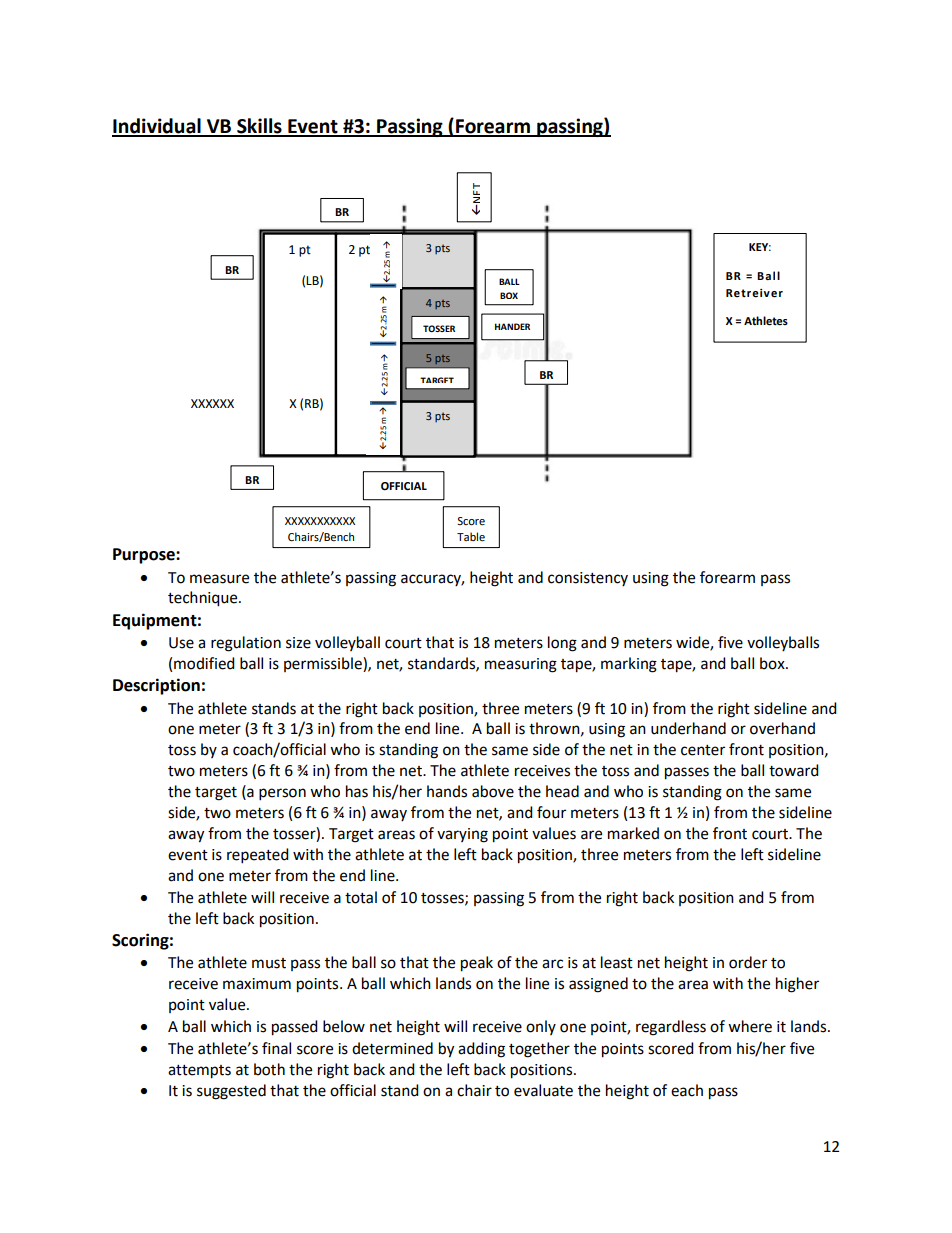  Describe the element at coordinates (259, 127) in the page. I see `Skills` at that location.
